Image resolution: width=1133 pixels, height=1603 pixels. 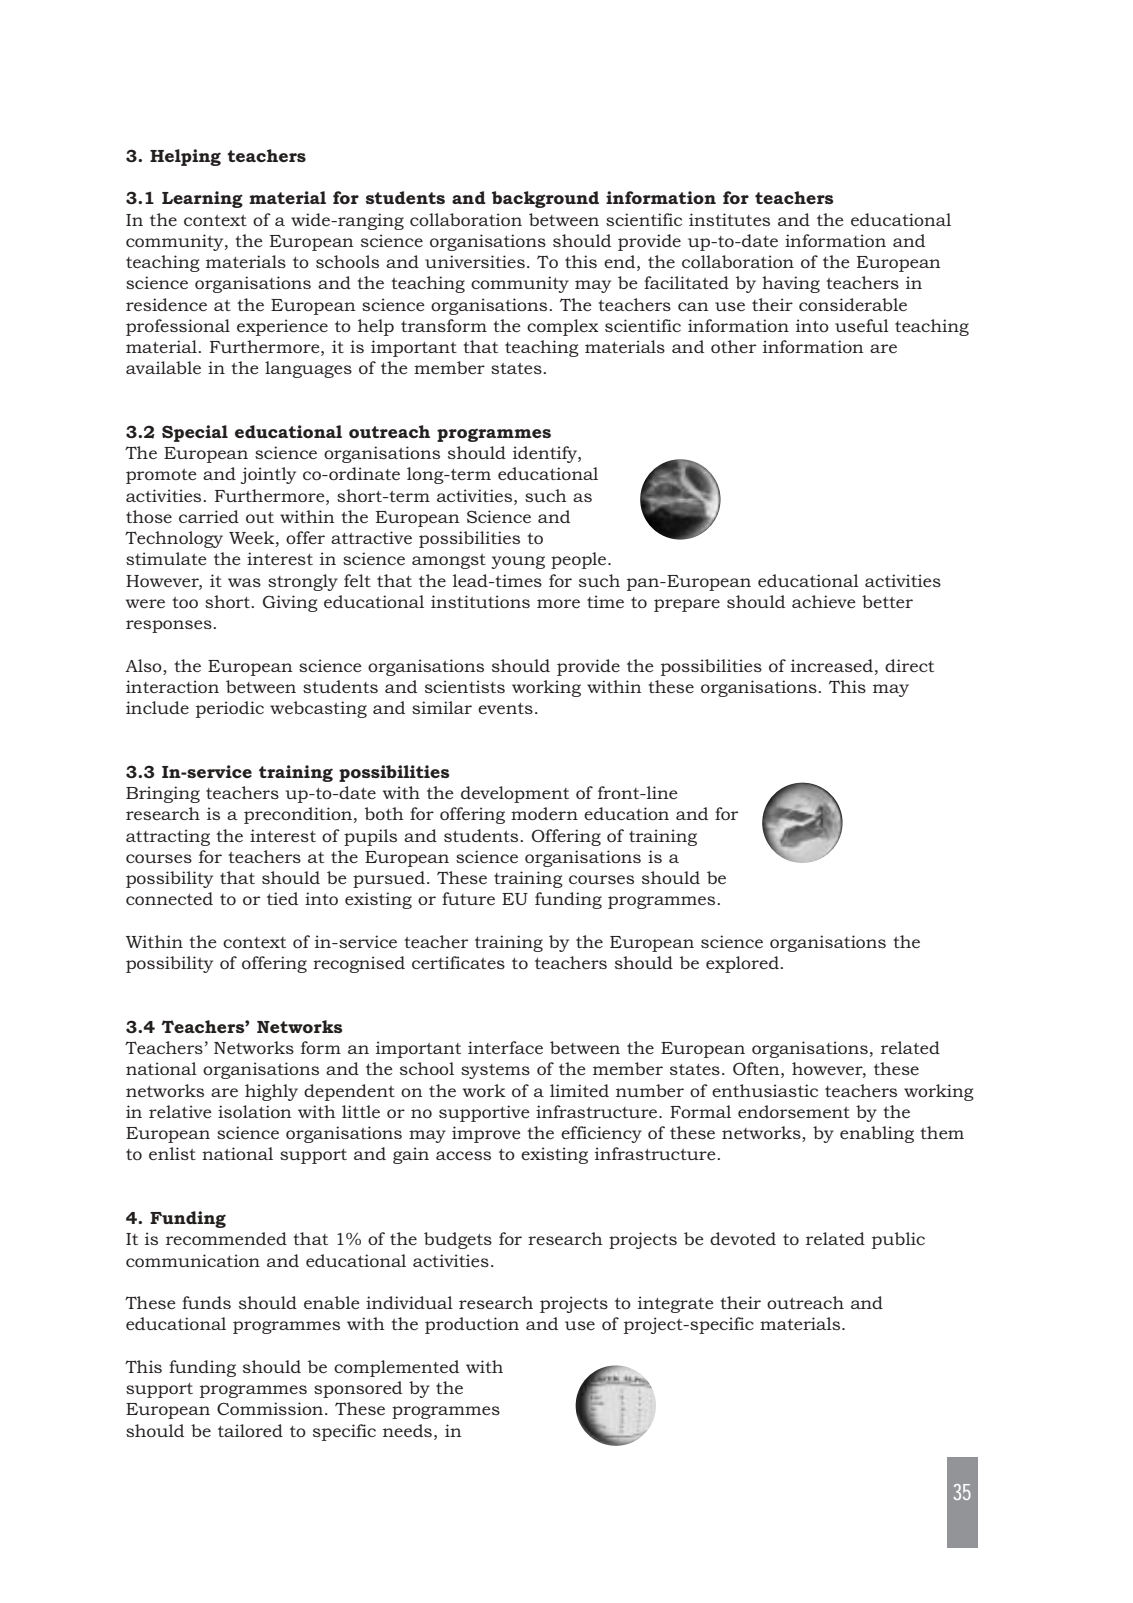 I want to click on background, so click(x=545, y=199).
